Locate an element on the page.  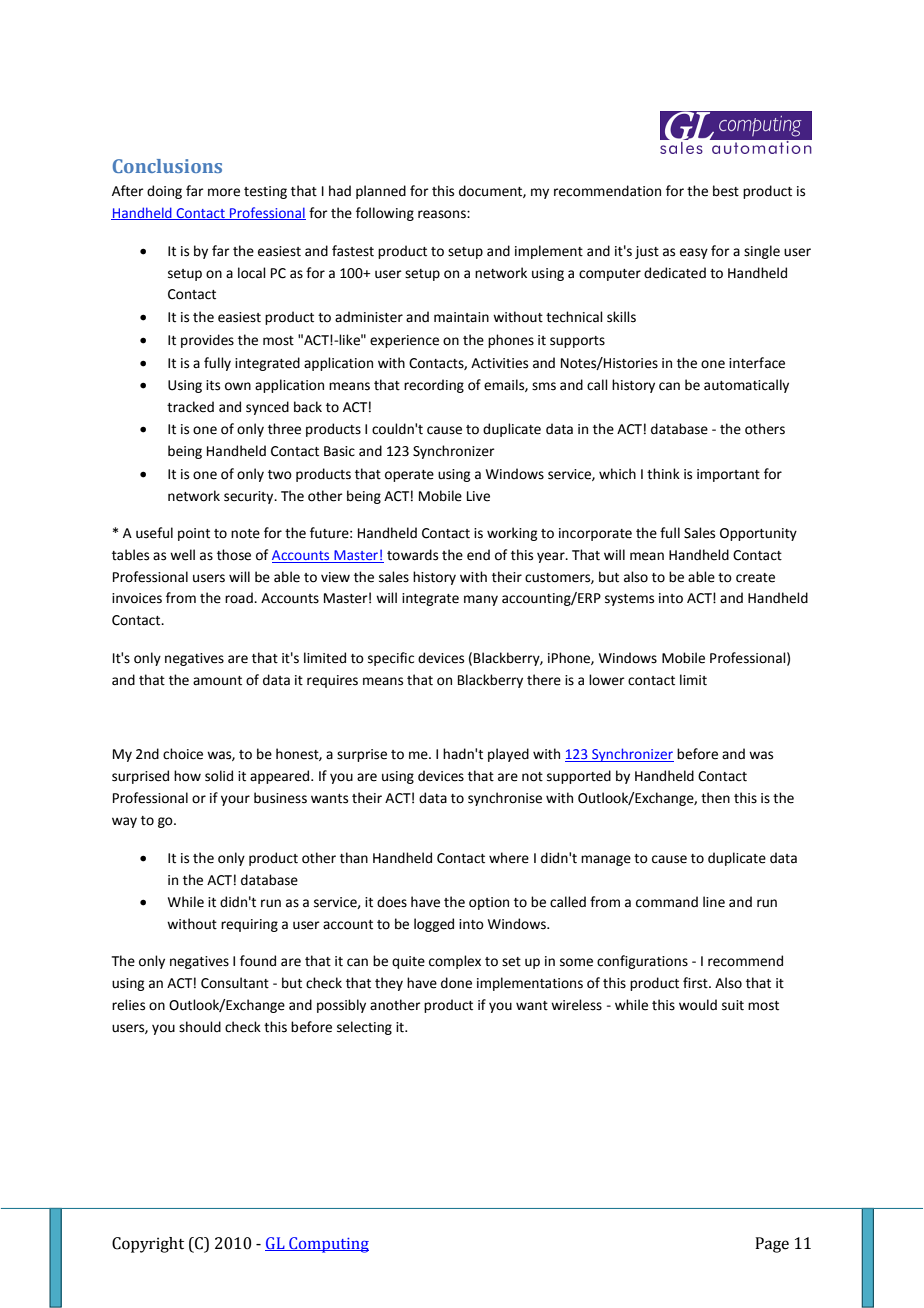
Copyright is located at coordinates (148, 1245).
